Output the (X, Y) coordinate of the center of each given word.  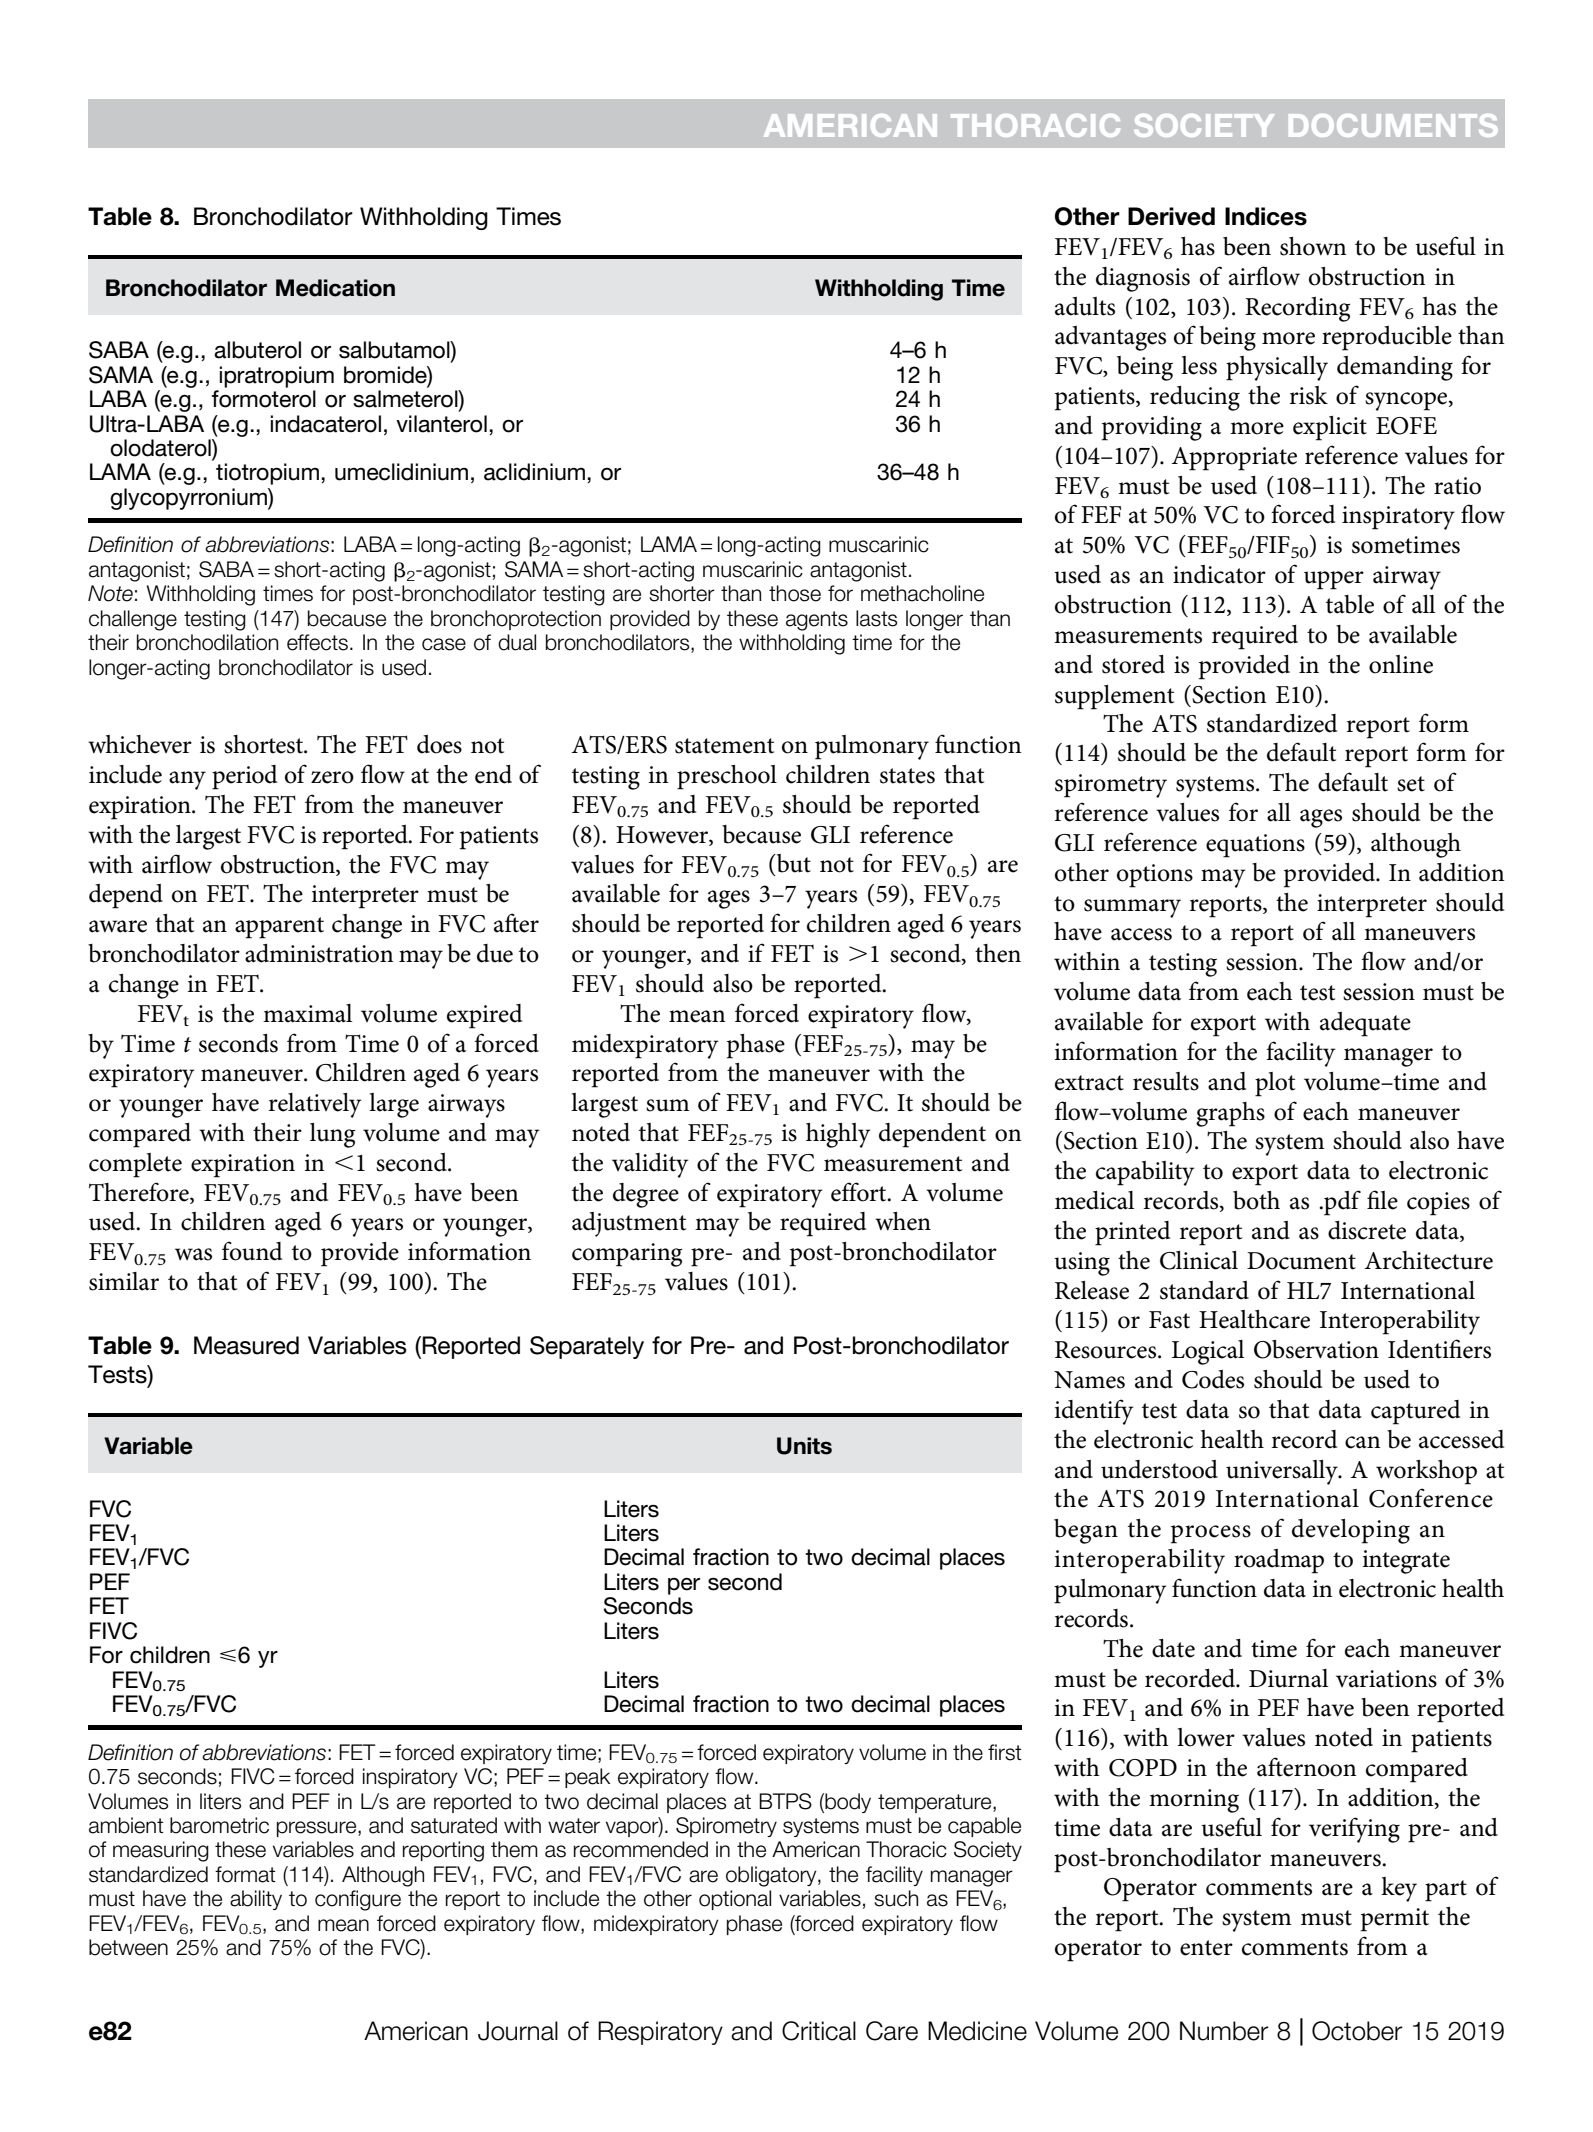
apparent (279, 928)
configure (358, 1900)
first (1005, 1752)
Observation (1316, 1349)
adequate (1365, 1024)
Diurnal (1288, 1678)
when (903, 1221)
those (795, 593)
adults (1085, 306)
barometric (219, 1825)
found (252, 1251)
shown (1313, 246)
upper (1334, 580)
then (998, 953)
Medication (335, 288)
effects (317, 642)
